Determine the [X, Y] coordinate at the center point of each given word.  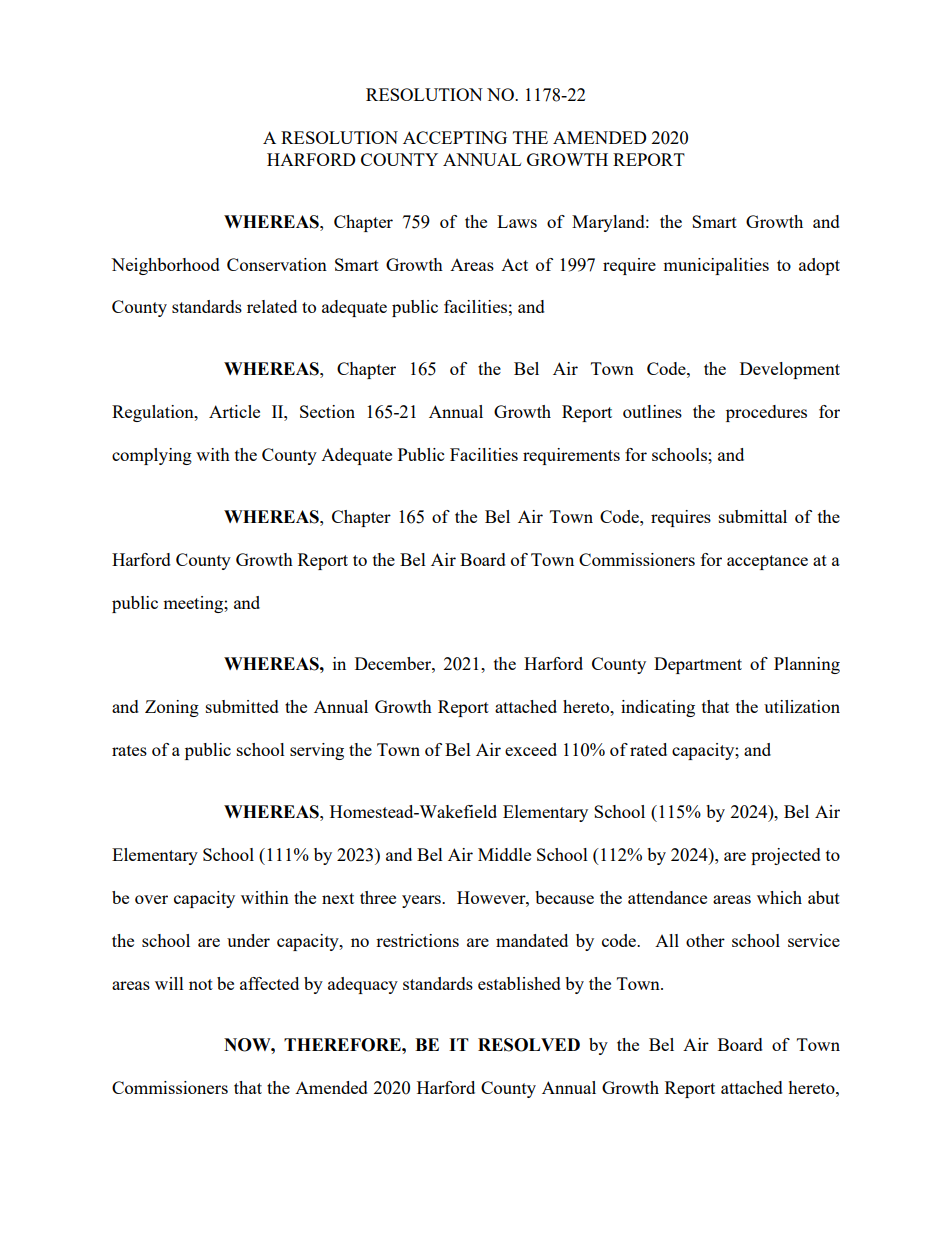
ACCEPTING [455, 137]
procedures [766, 413]
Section [327, 411]
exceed [531, 749]
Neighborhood [165, 266]
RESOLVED [529, 1045]
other [705, 940]
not [201, 984]
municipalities [716, 266]
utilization [802, 706]
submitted [242, 706]
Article [234, 411]
